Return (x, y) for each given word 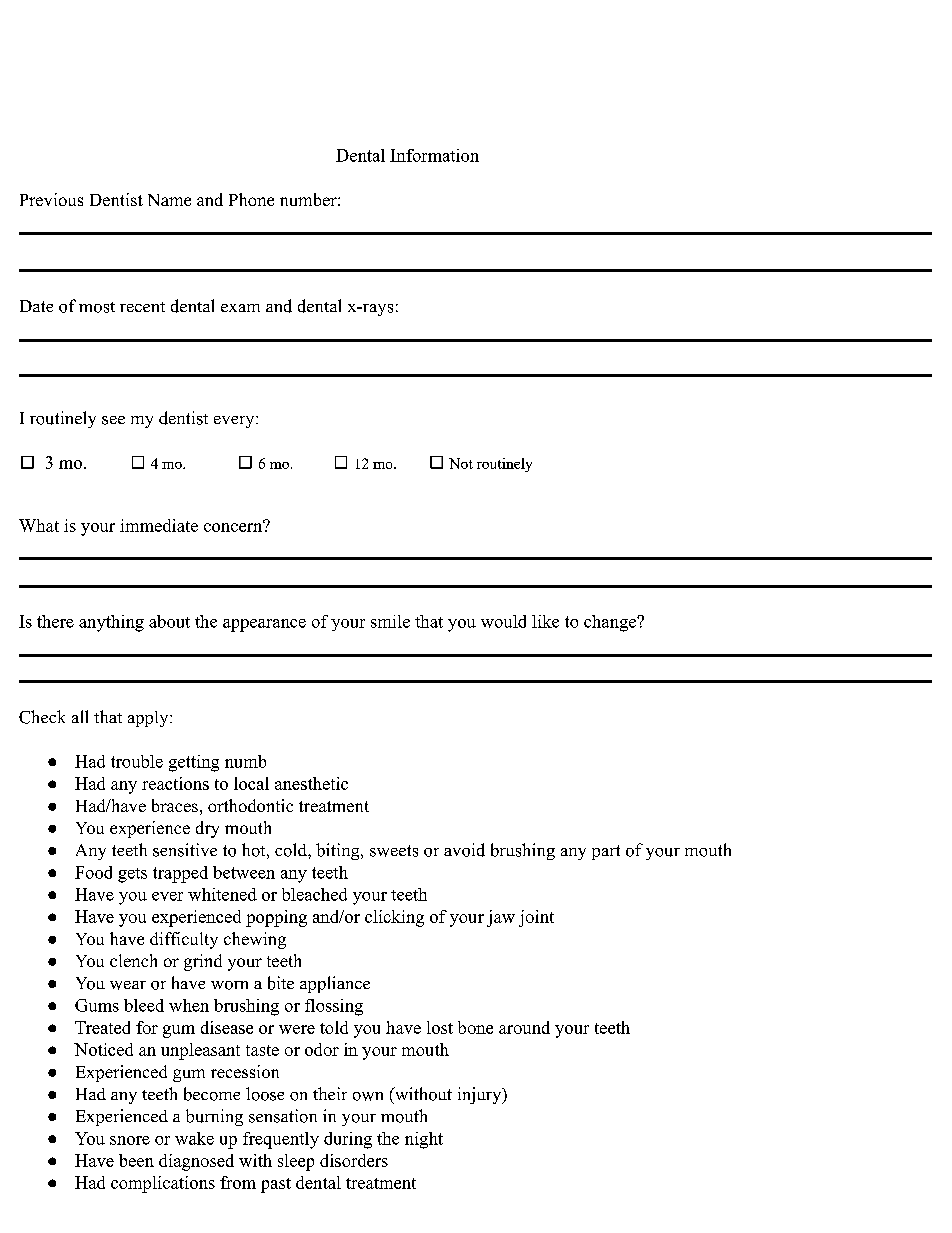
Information (434, 155)
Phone (251, 199)
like (545, 621)
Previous (51, 199)
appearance (264, 625)
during (348, 1140)
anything (111, 623)
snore (130, 1140)
